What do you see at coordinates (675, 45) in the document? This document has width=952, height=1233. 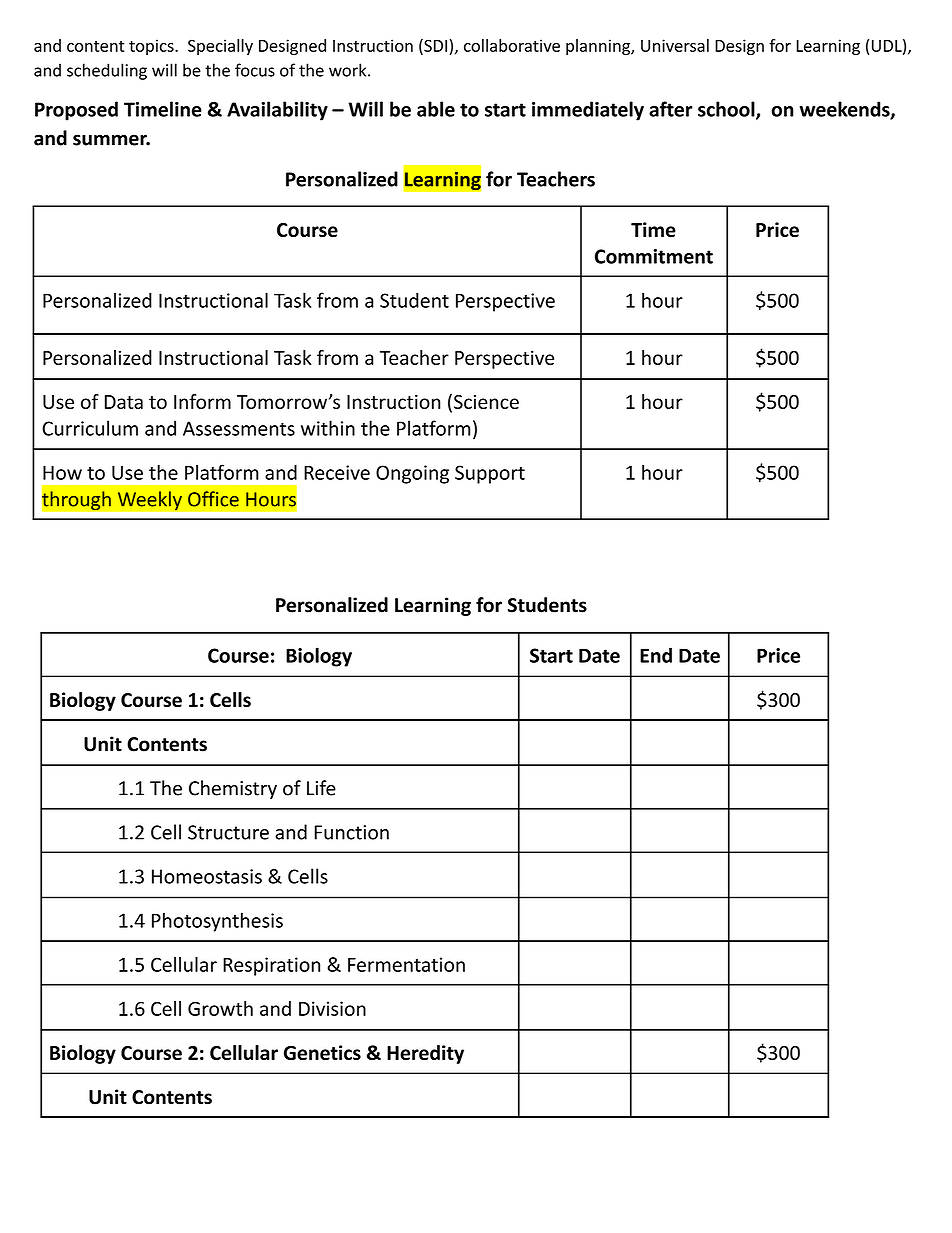 I see `Universal` at bounding box center [675, 45].
